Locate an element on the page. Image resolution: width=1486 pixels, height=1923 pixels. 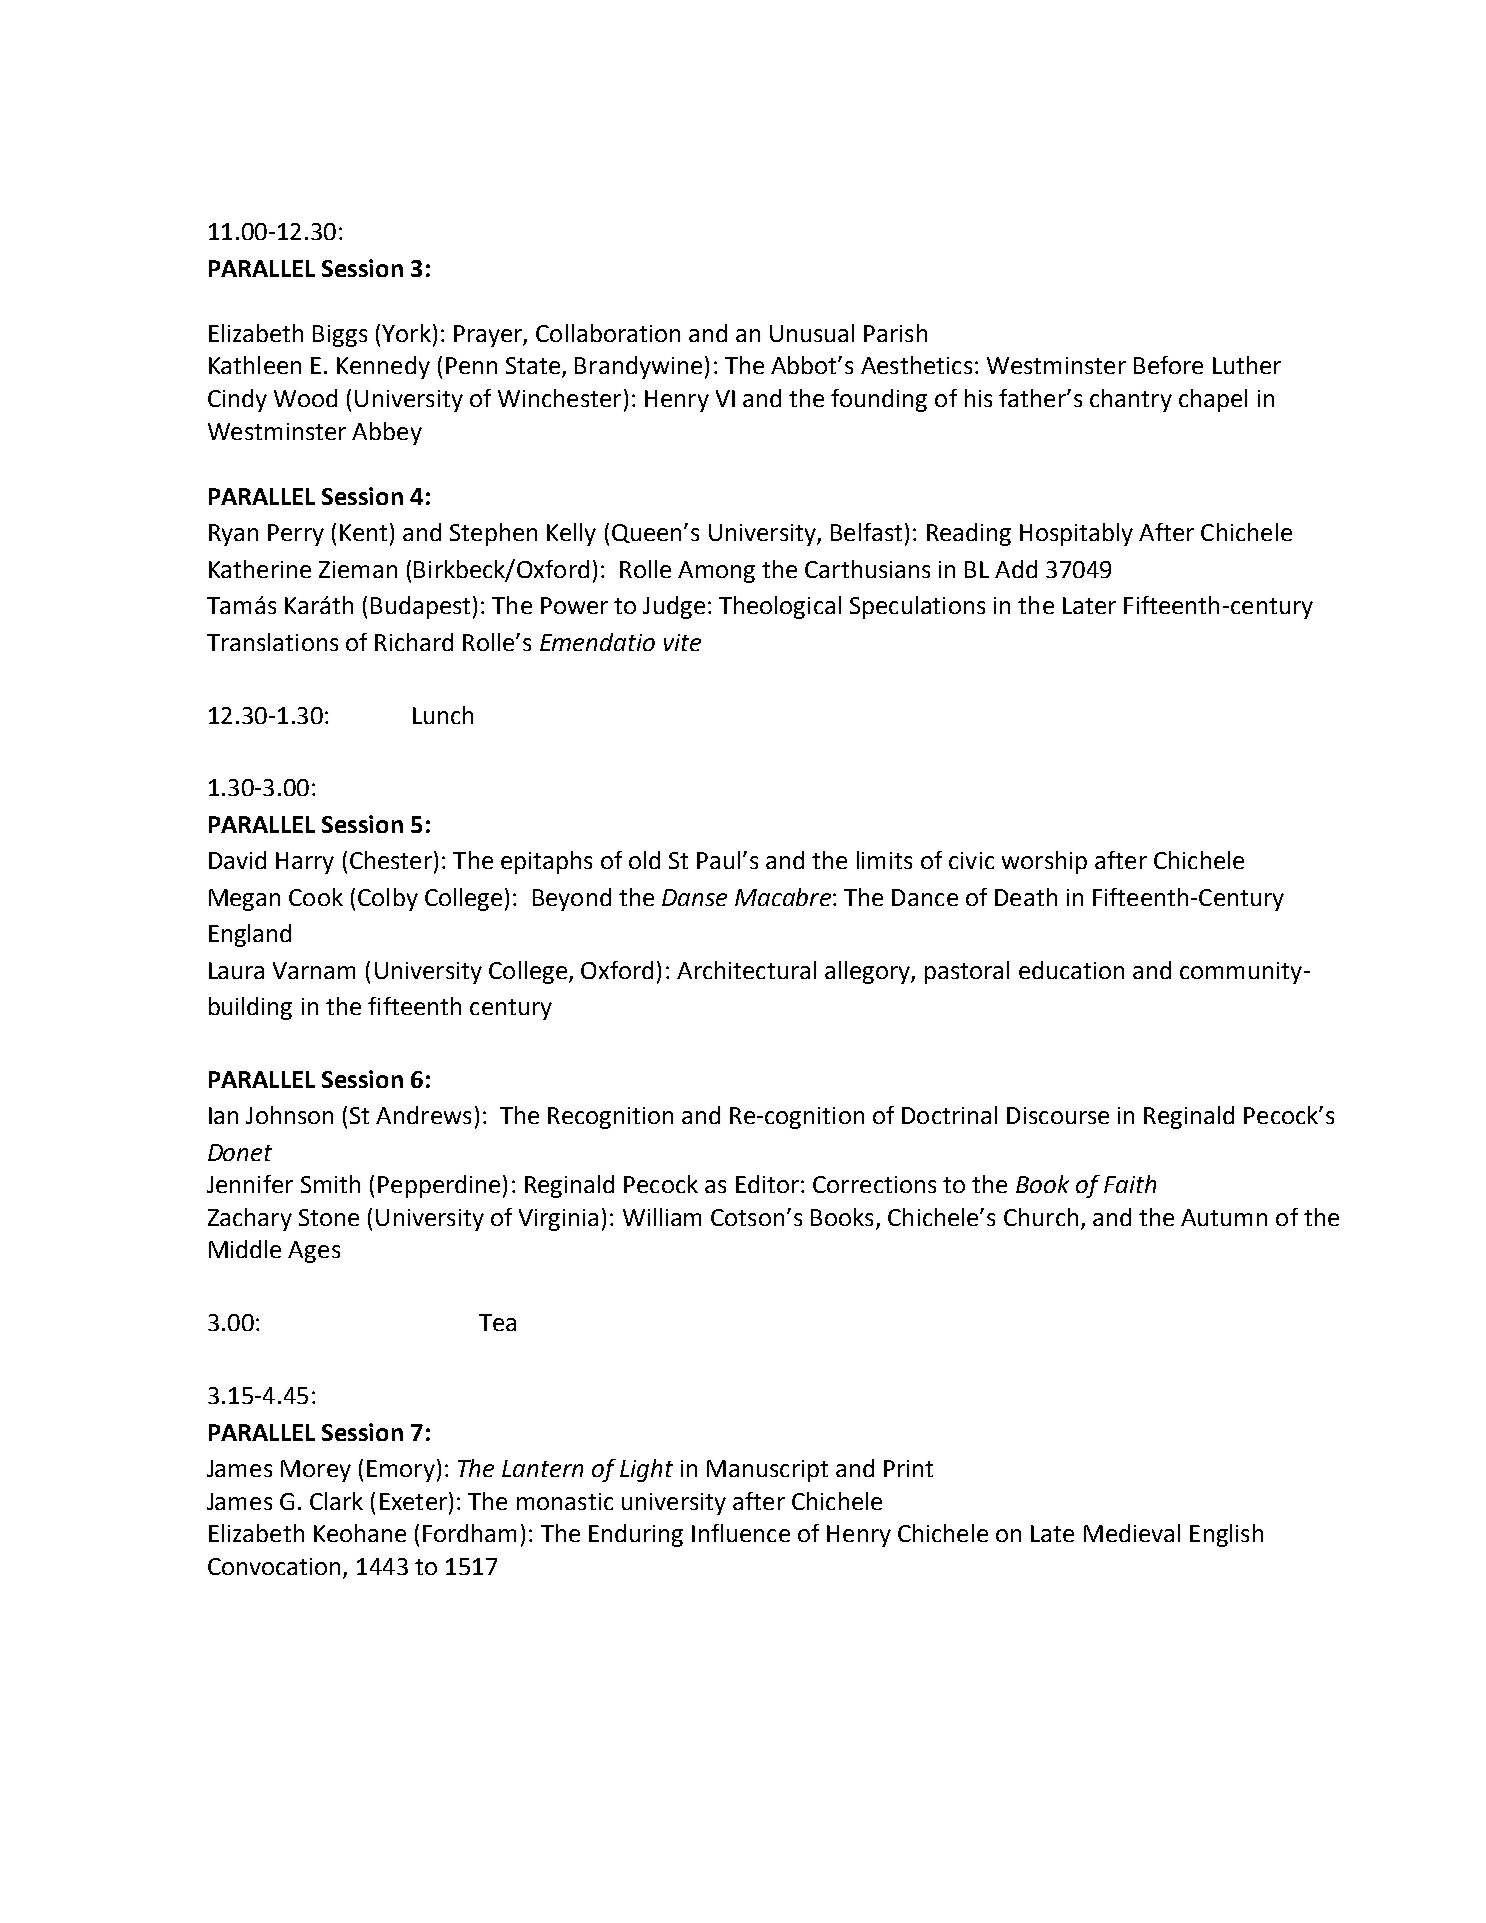
Kennedy is located at coordinates (383, 367).
